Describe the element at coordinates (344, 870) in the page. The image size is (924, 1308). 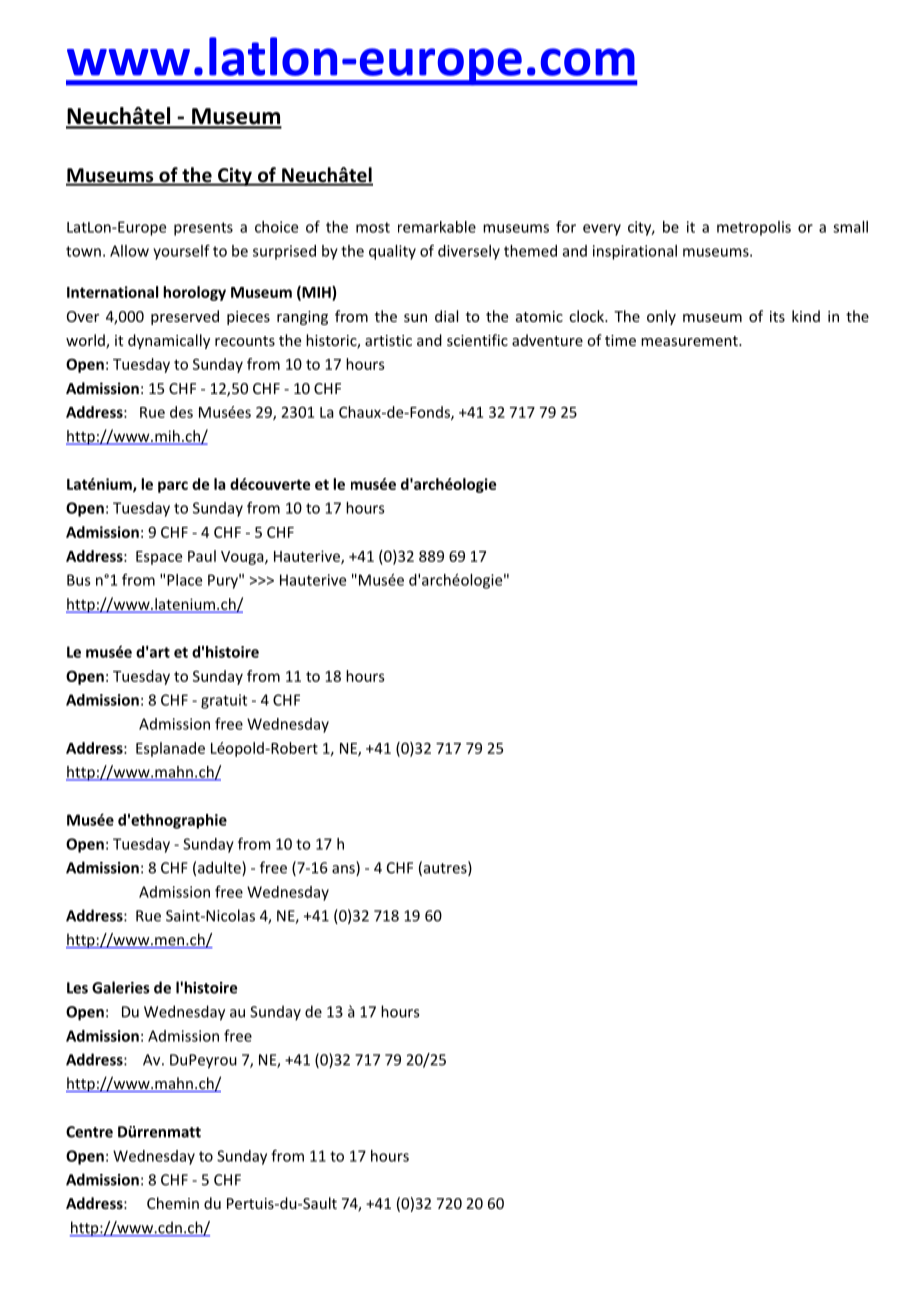
I see `ans` at that location.
